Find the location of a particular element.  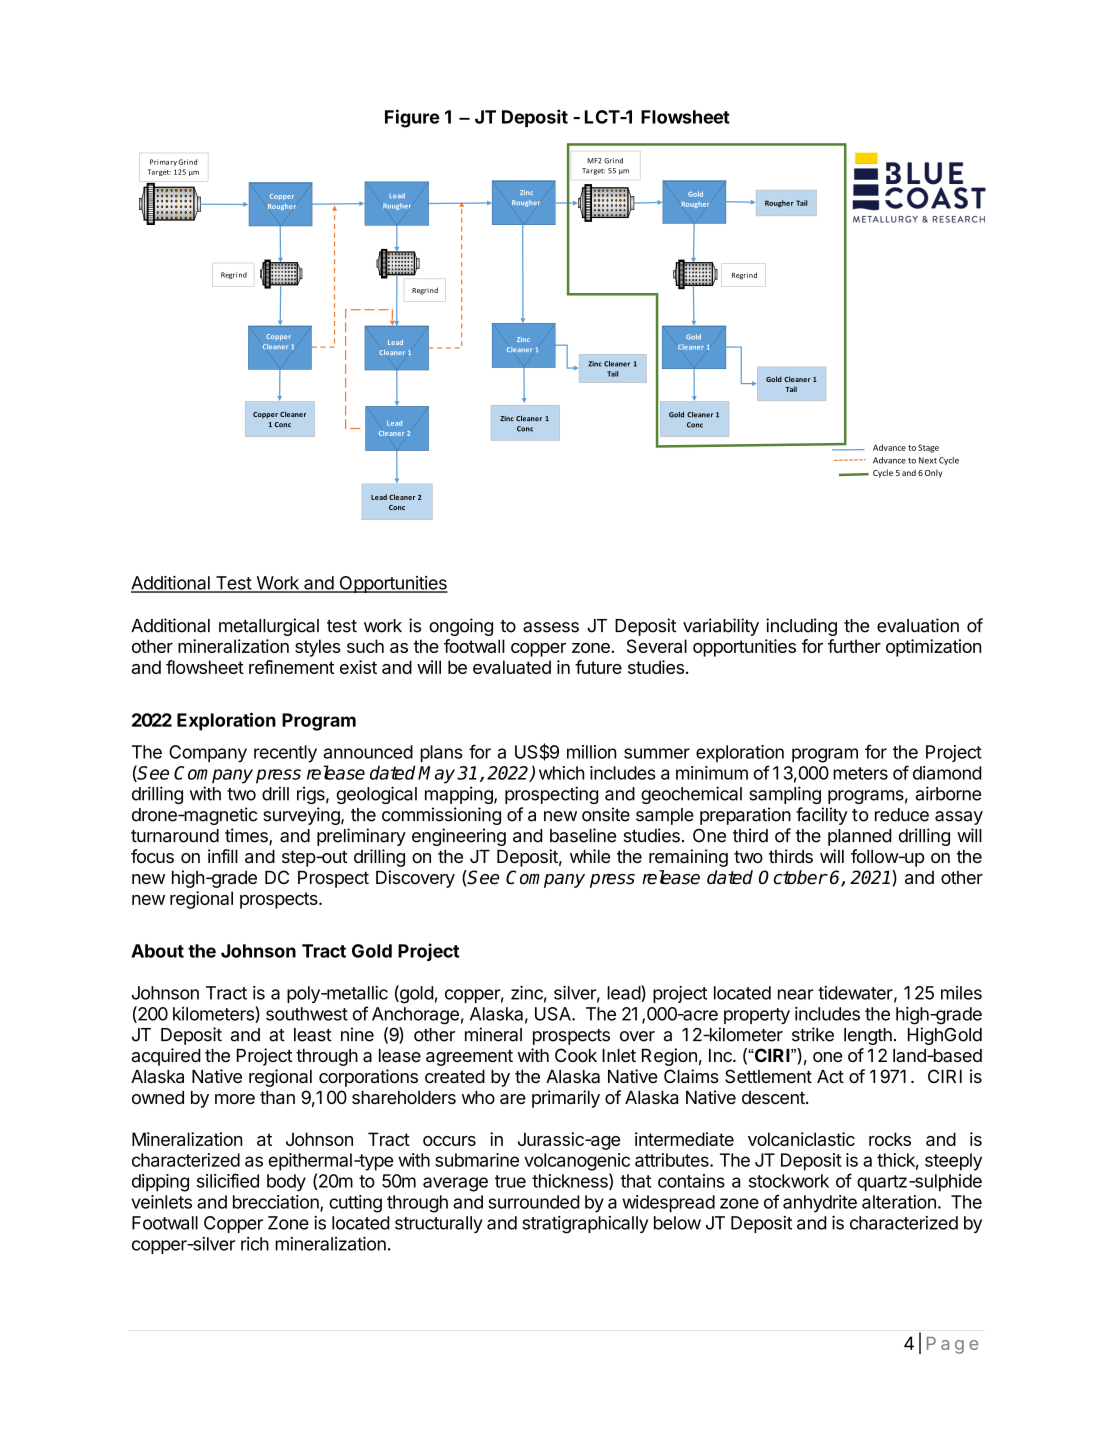

near is located at coordinates (796, 994).
